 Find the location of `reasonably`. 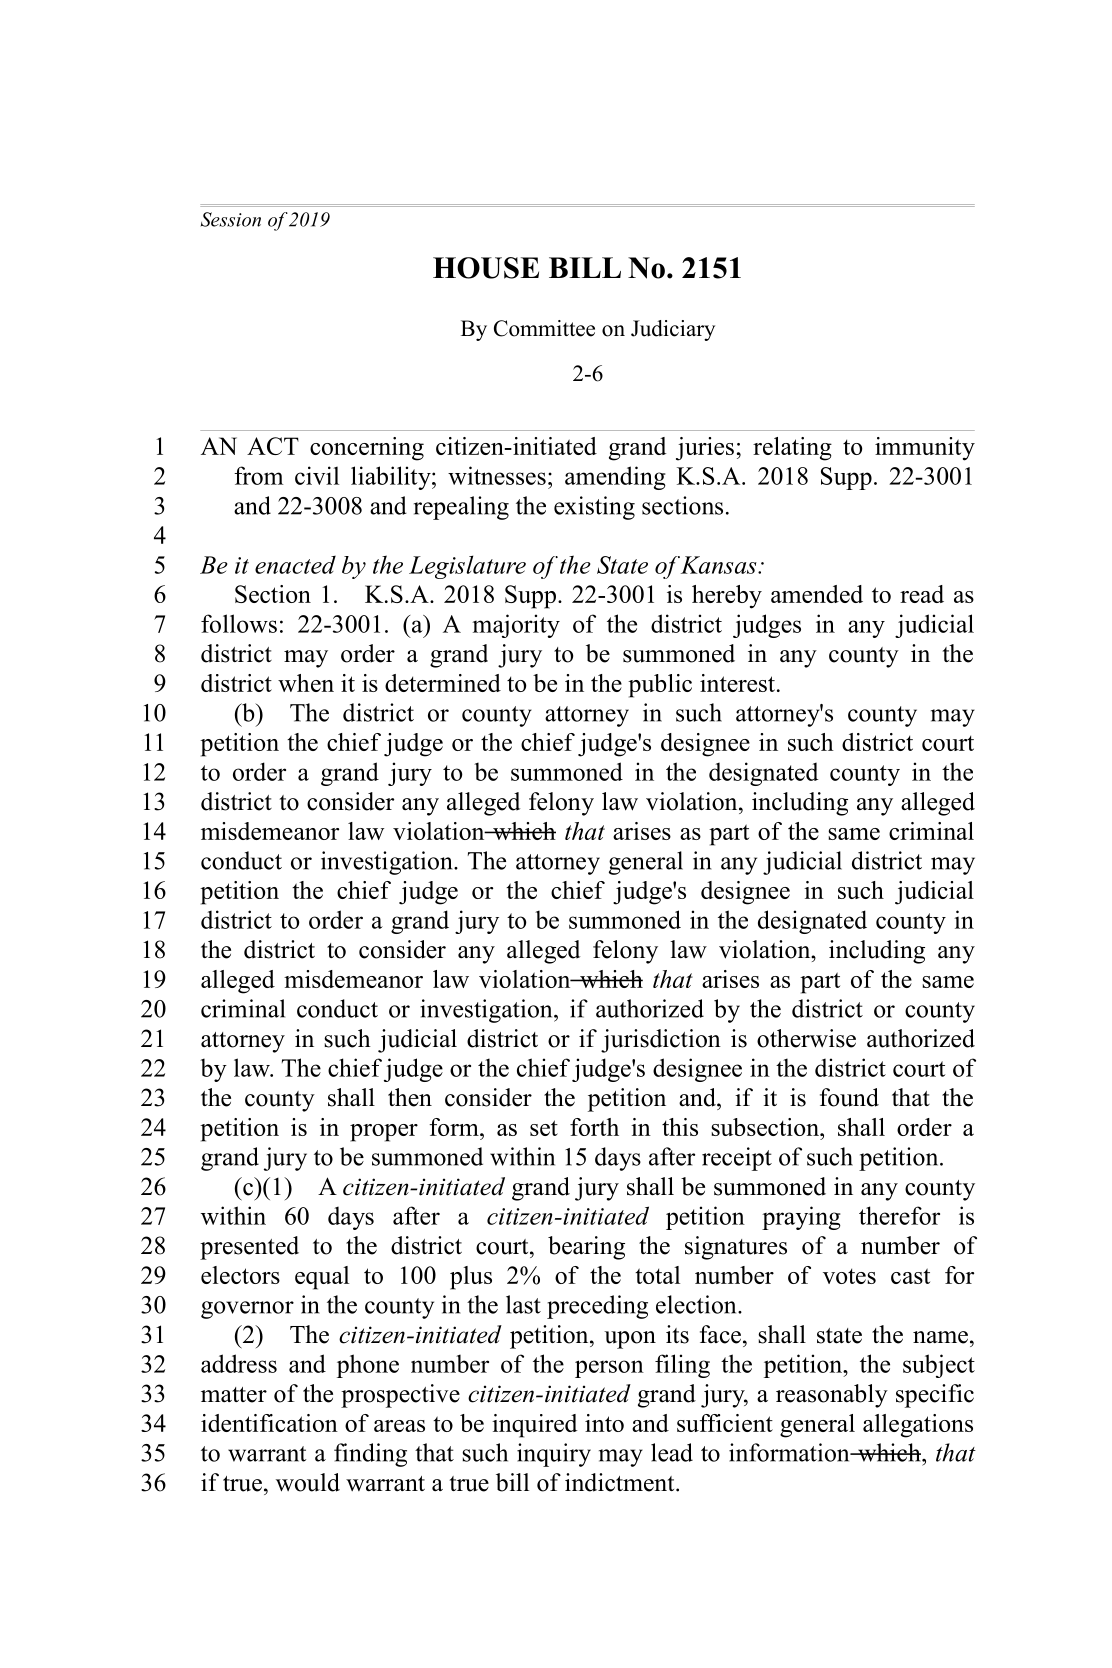

reasonably is located at coordinates (832, 1396).
